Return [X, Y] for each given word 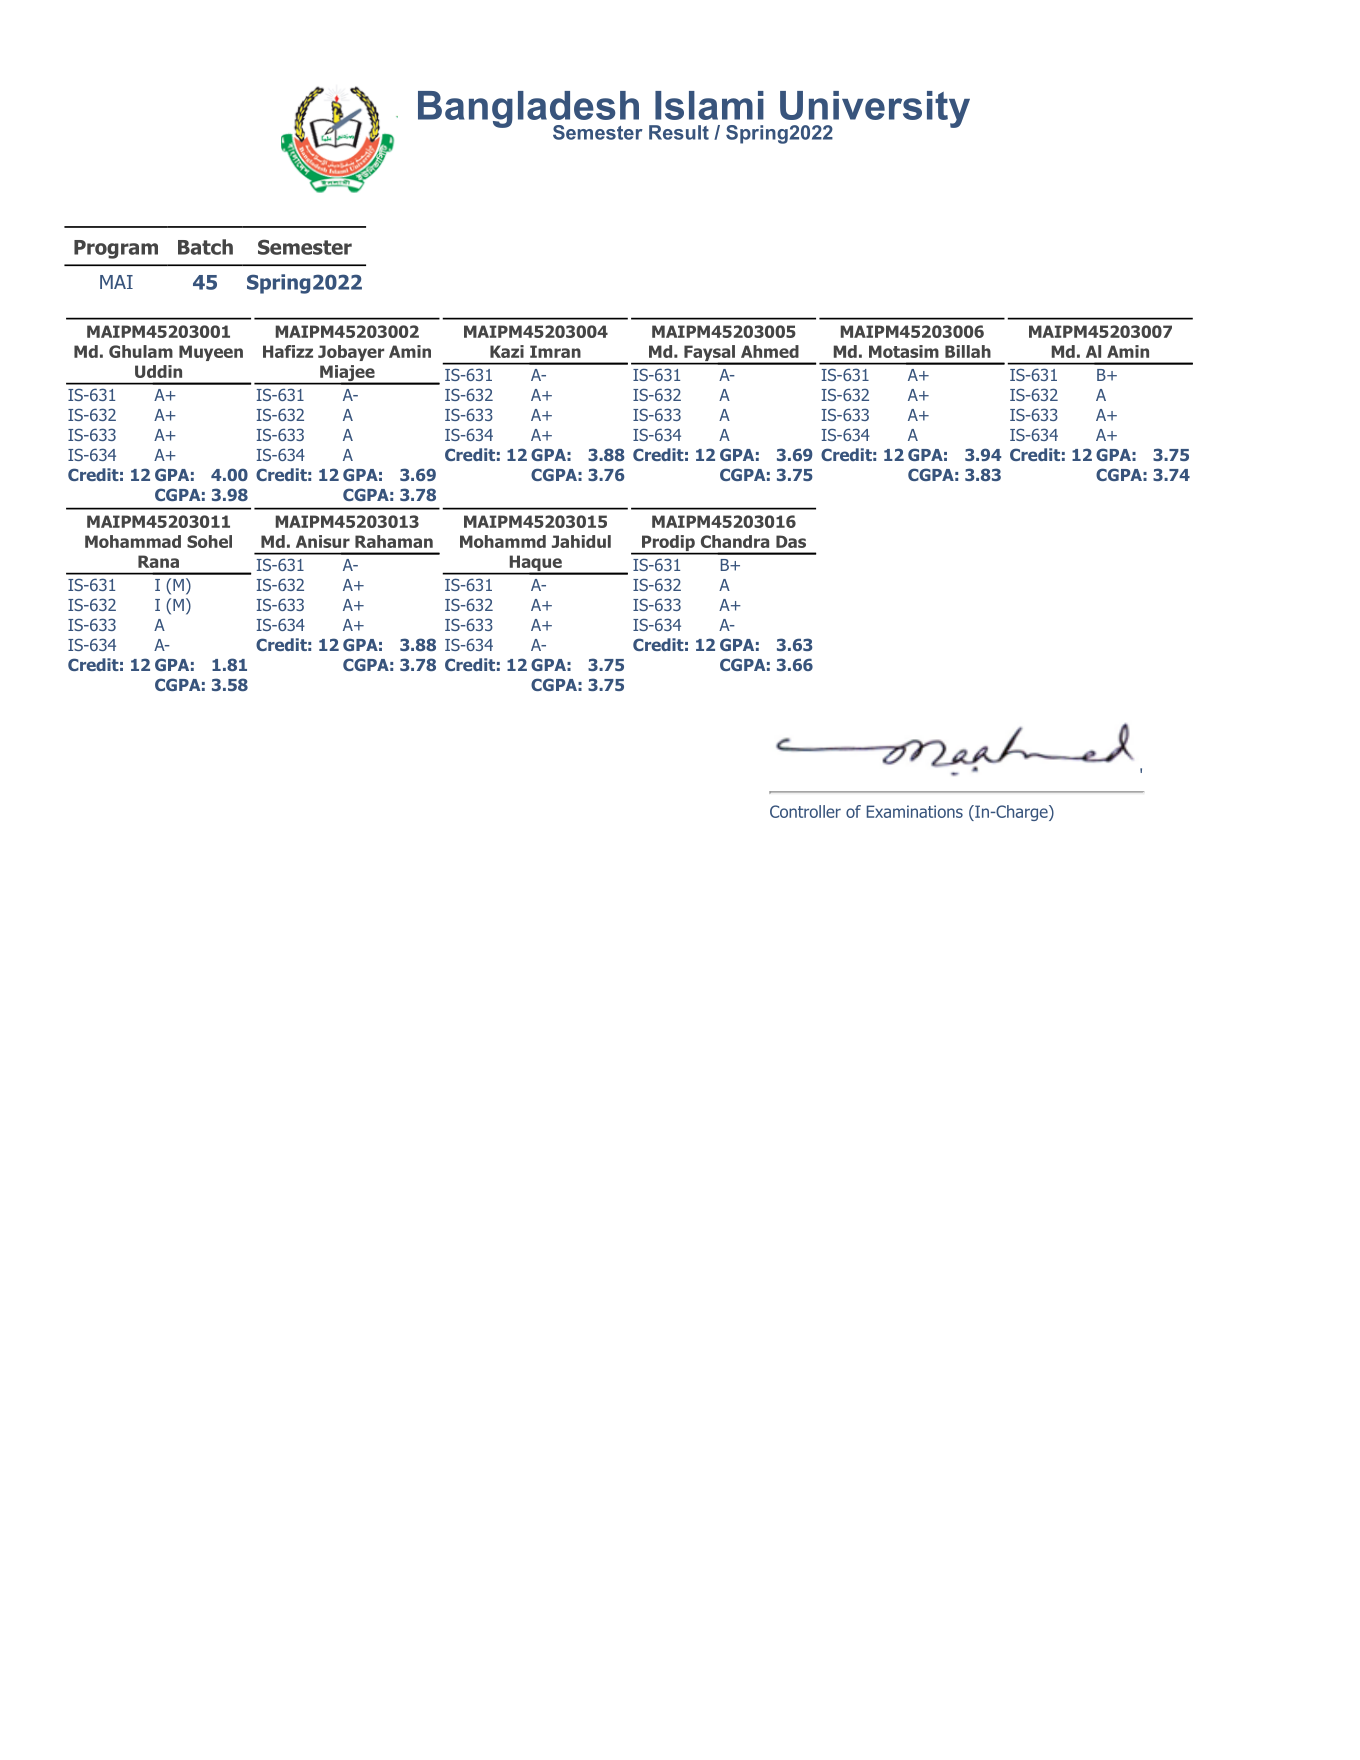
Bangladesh [529, 110]
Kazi [507, 351]
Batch [205, 247]
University [874, 110]
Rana [158, 561]
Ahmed [770, 351]
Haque [535, 564]
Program [116, 249]
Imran [555, 351]
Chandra [735, 541]
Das [791, 541]
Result [679, 132]
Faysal [709, 354]
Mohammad [133, 541]
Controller [805, 811]
